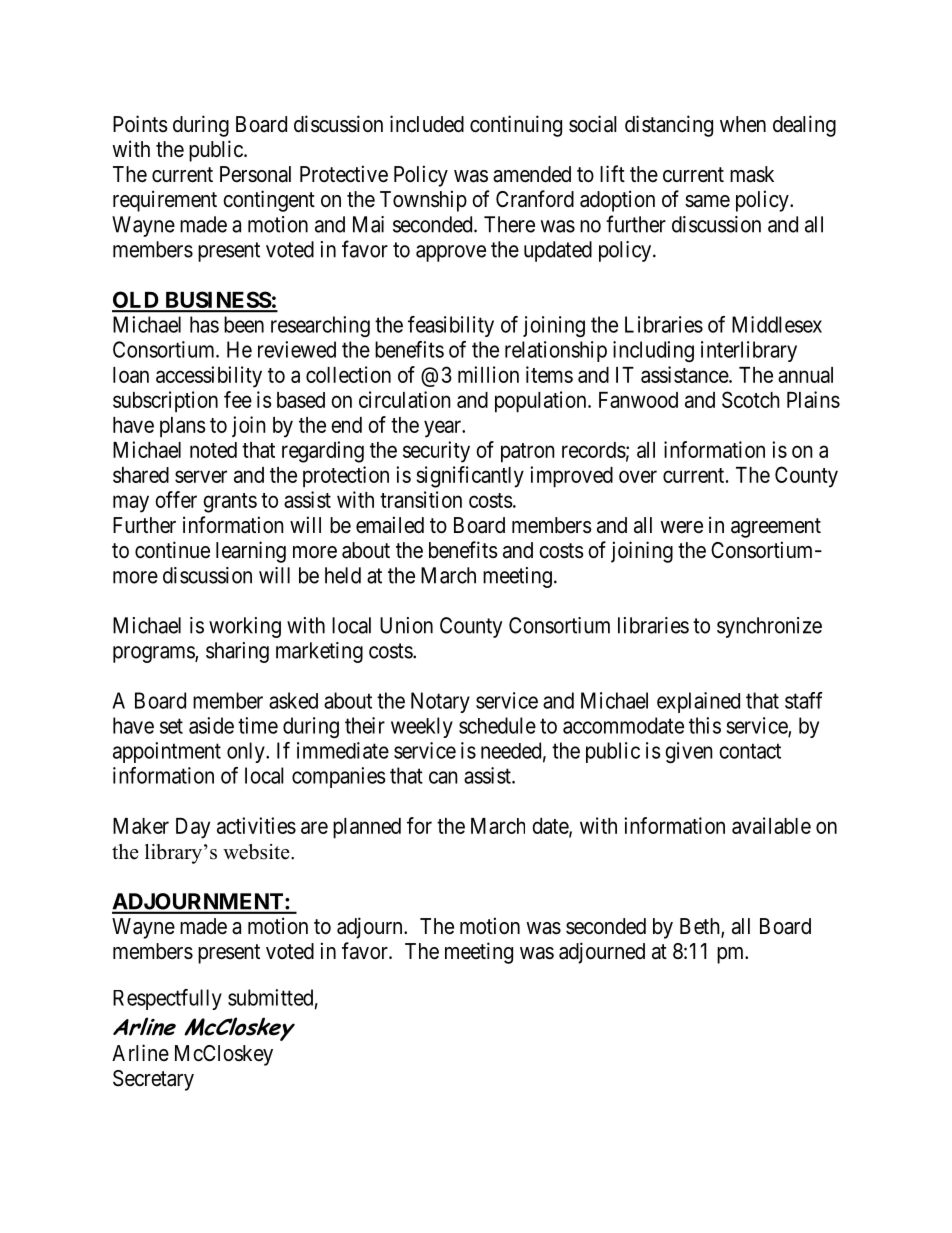 This screenshot has width=952, height=1233. What do you see at coordinates (752, 174) in the screenshot?
I see `mask` at bounding box center [752, 174].
